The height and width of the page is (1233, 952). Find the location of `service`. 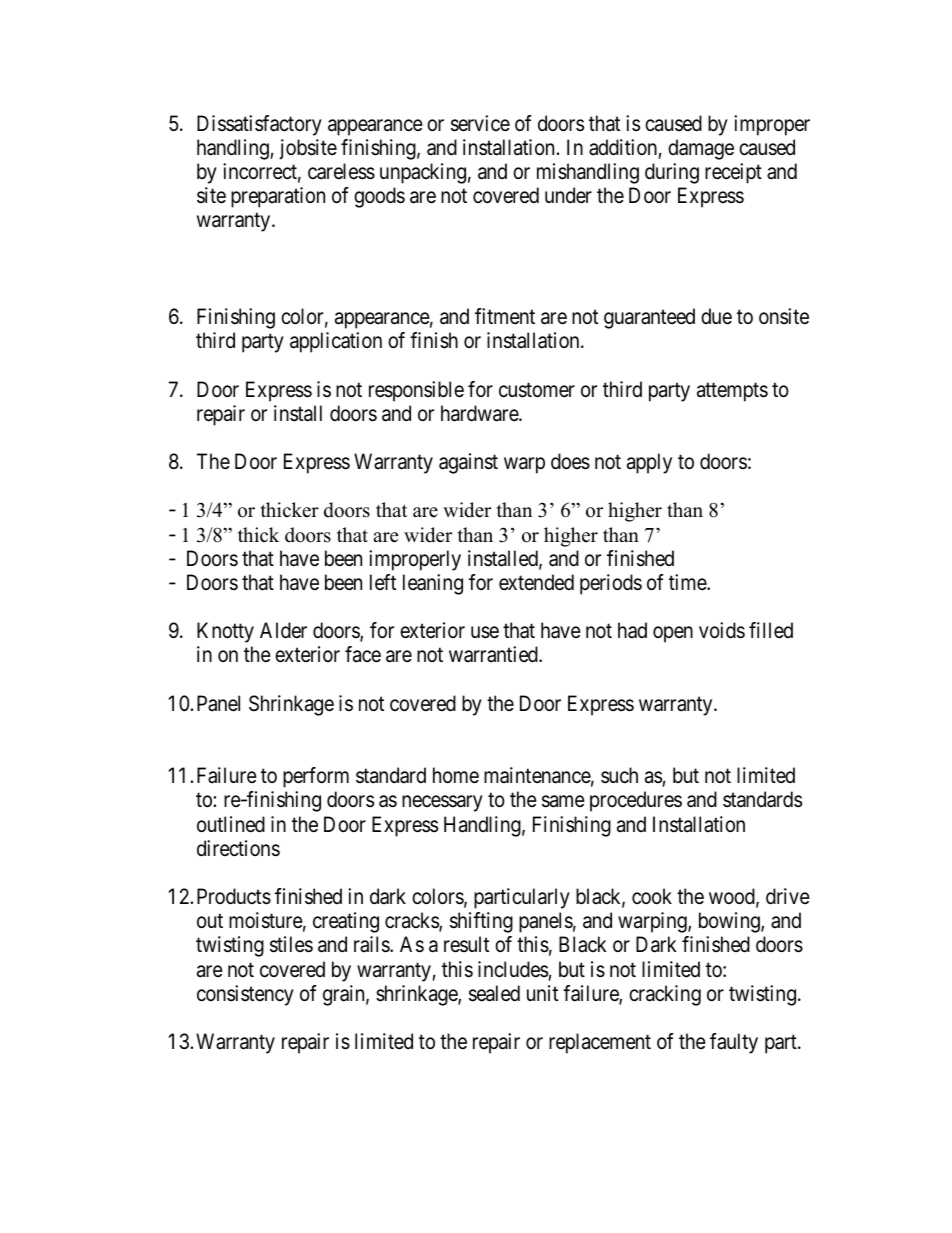

service is located at coordinates (480, 123).
